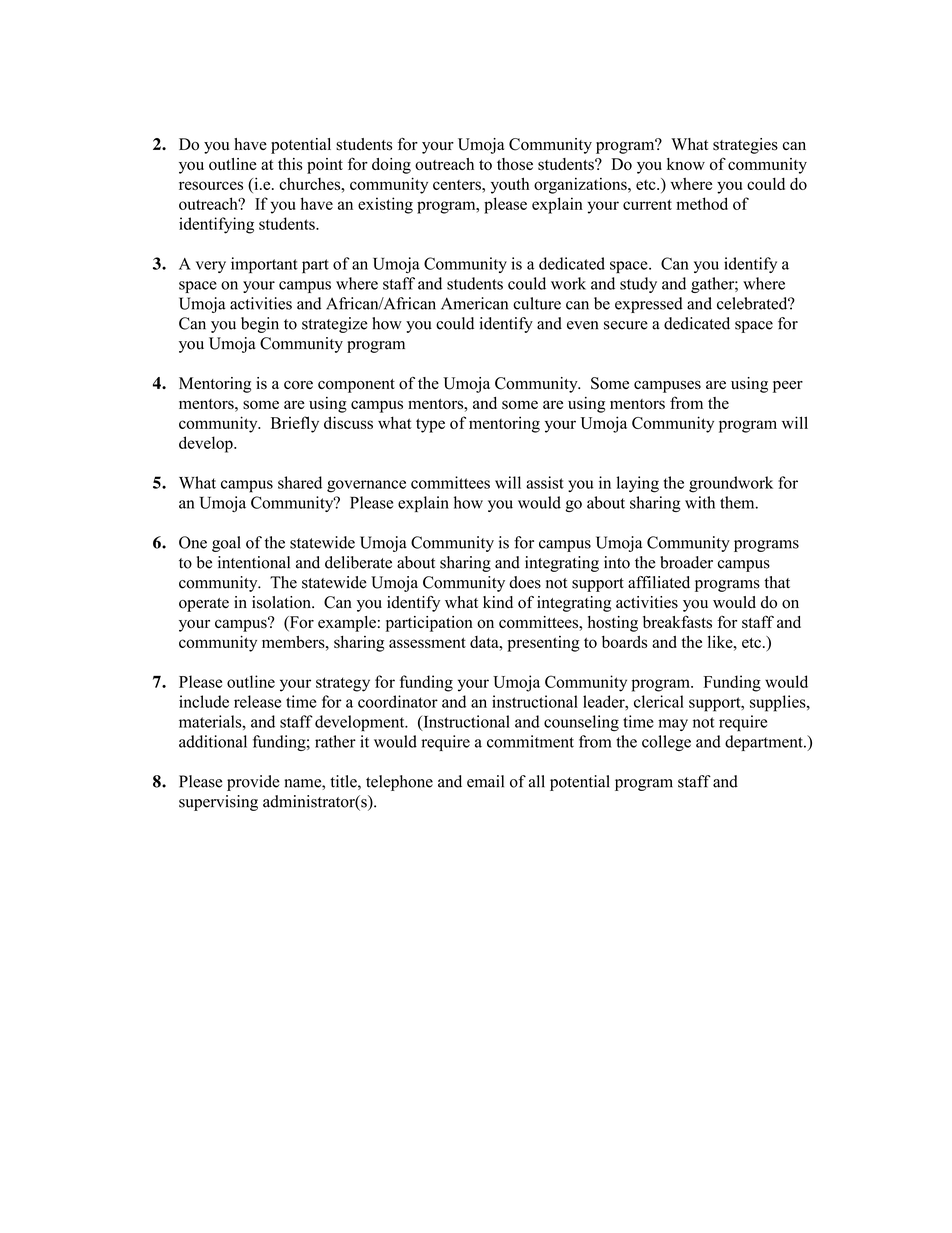 This screenshot has height=1233, width=952. I want to click on breakfasts, so click(677, 622).
